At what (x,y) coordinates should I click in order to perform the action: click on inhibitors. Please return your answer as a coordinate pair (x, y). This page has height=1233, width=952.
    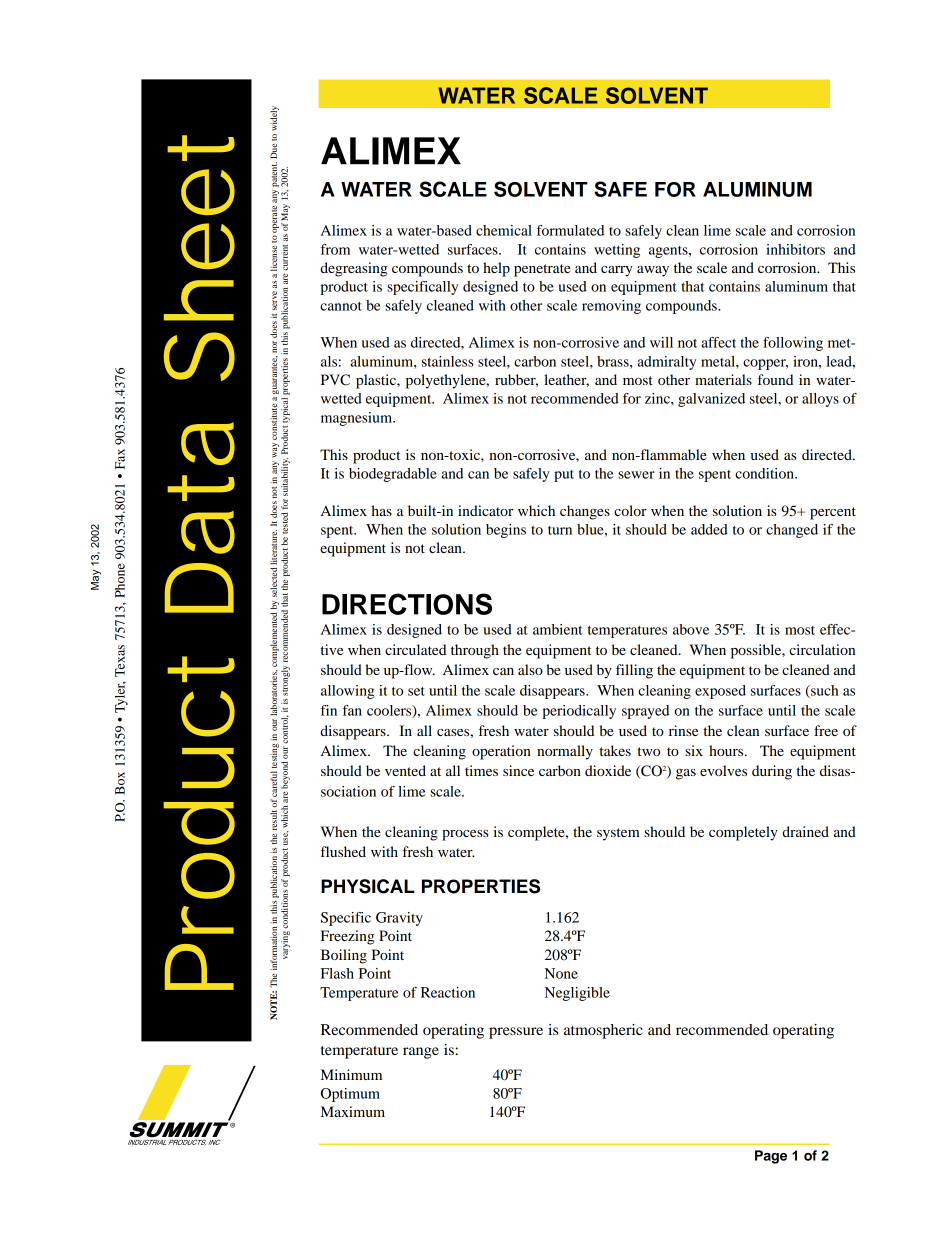
    Looking at the image, I should click on (795, 249).
